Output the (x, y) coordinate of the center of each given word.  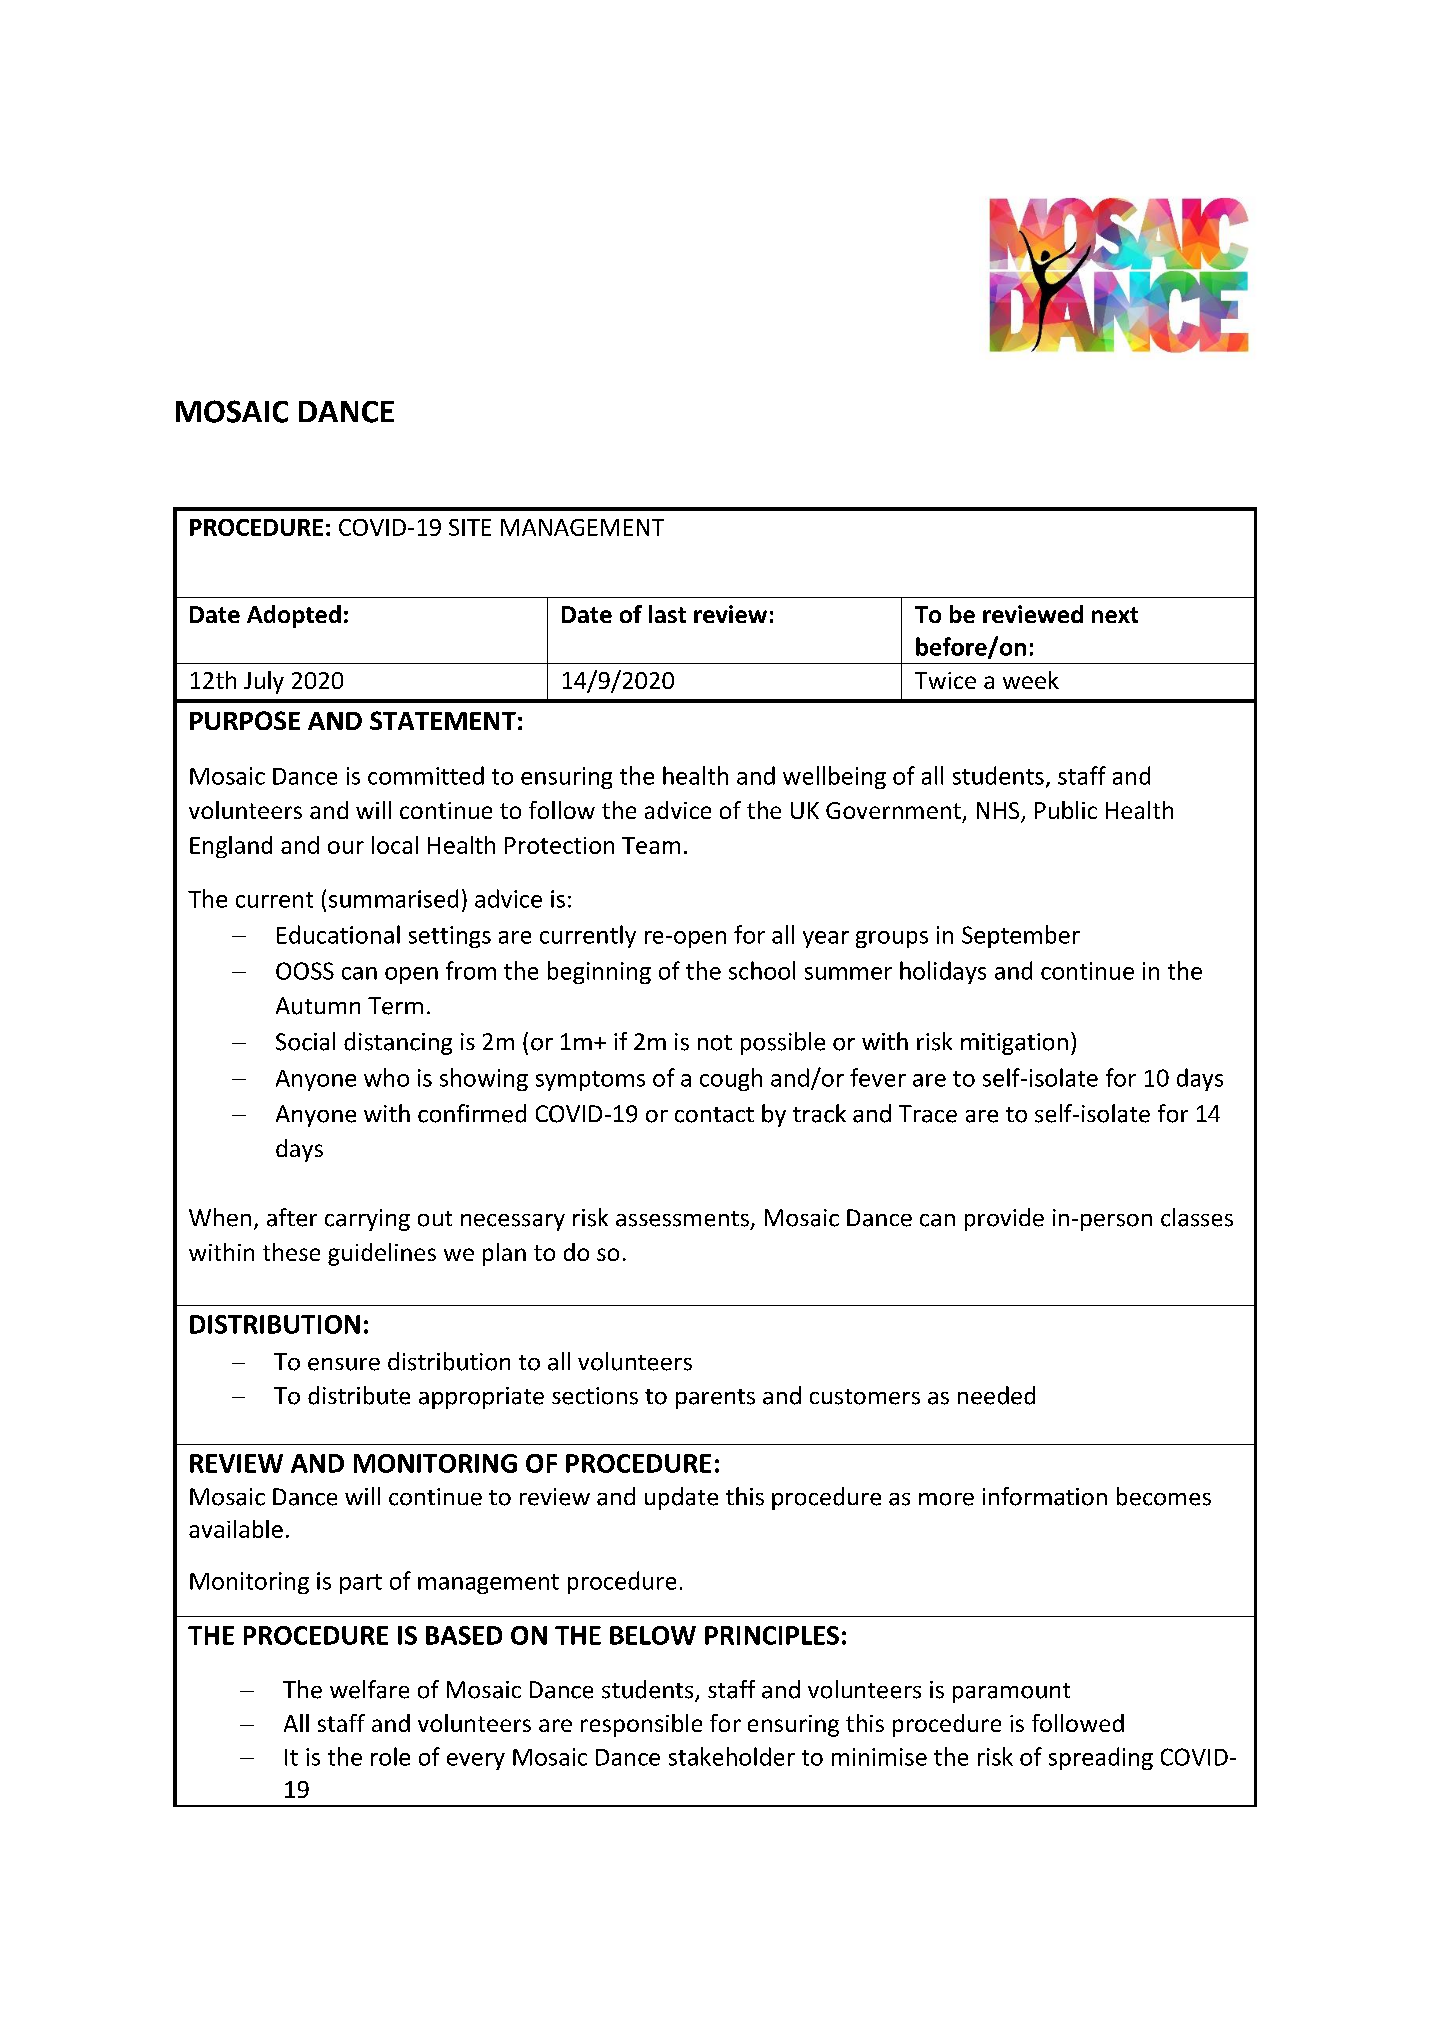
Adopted (294, 616)
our (346, 847)
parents (715, 1399)
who (386, 1077)
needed (996, 1395)
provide (1004, 1219)
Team (651, 845)
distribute (359, 1395)
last (667, 614)
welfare (369, 1689)
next (1115, 615)
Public (1066, 810)
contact (714, 1115)
